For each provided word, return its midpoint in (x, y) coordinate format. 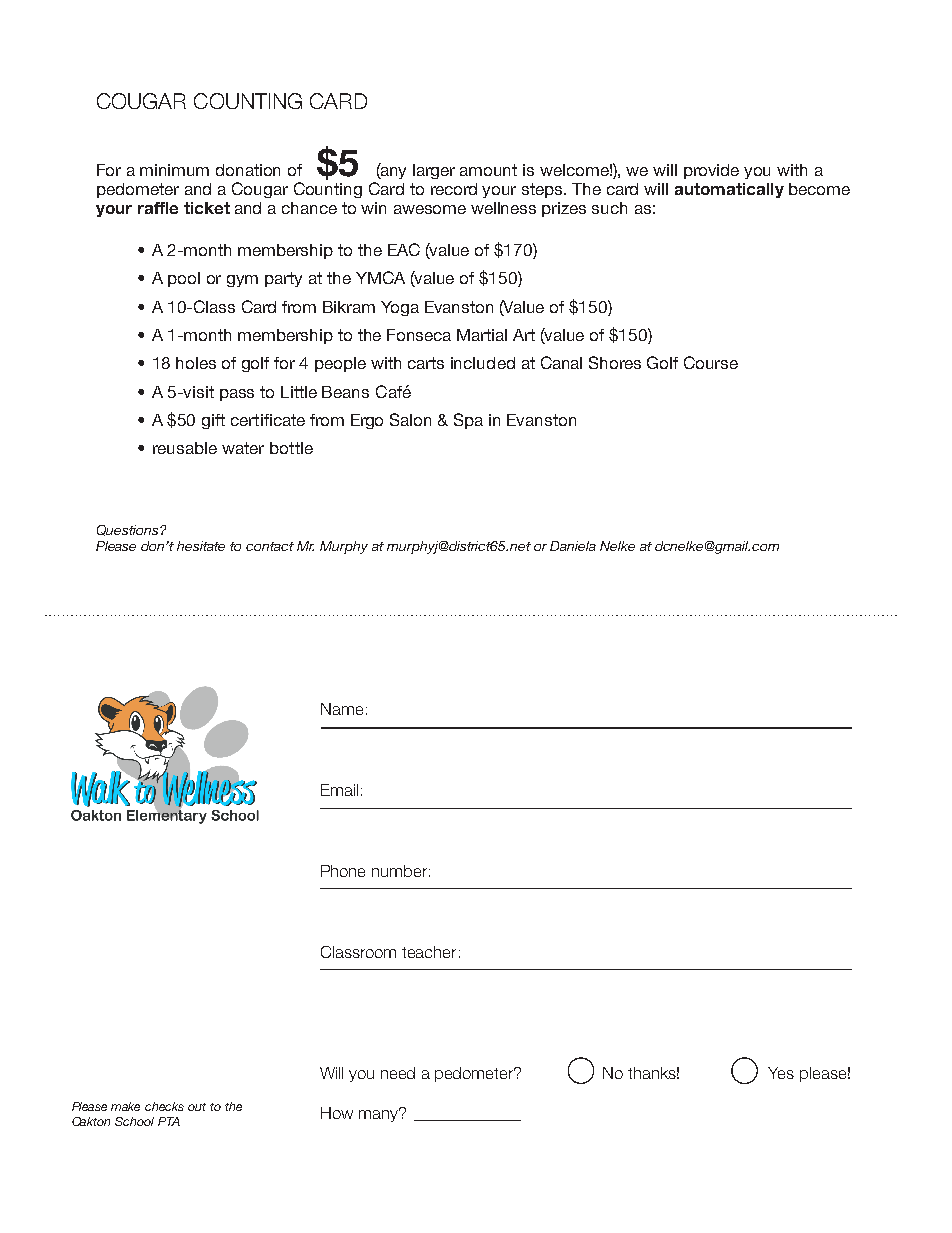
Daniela (573, 546)
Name (342, 709)
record (454, 189)
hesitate (201, 546)
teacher (429, 952)
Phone (343, 871)
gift (213, 421)
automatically (729, 190)
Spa (468, 421)
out (197, 1107)
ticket (207, 208)
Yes (781, 1073)
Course (711, 362)
